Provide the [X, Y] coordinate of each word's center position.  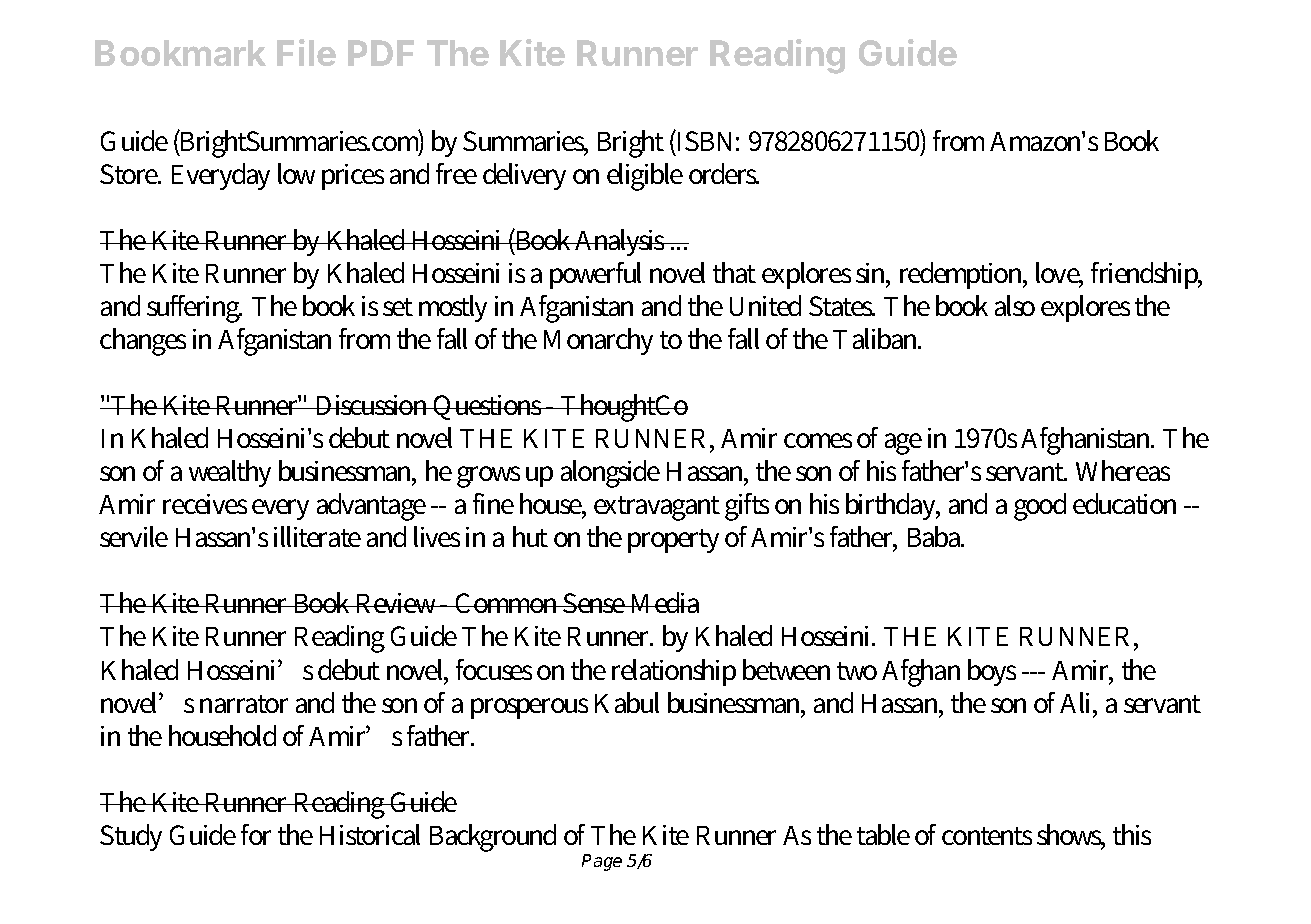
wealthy [230, 473]
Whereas [1123, 470]
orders [724, 173]
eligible [645, 177]
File [306, 52]
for [256, 834]
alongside [610, 474]
